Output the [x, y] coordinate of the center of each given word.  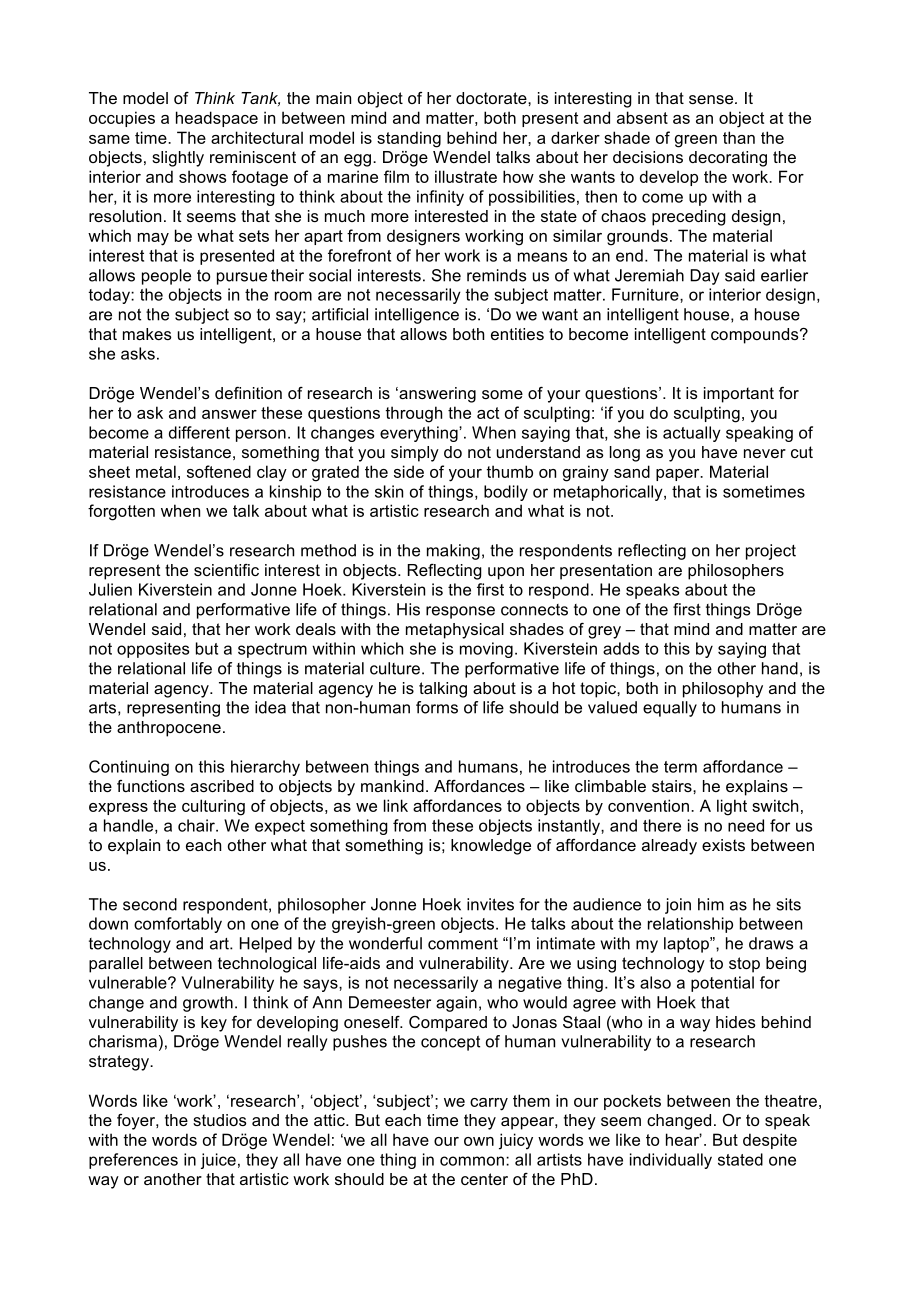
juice [218, 1161]
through [413, 414]
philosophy [723, 690]
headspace [217, 119]
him [711, 904]
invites [490, 904]
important [739, 395]
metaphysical [455, 631]
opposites [153, 650]
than [739, 137]
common [472, 1161]
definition [248, 393]
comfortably [178, 925]
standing [409, 139]
